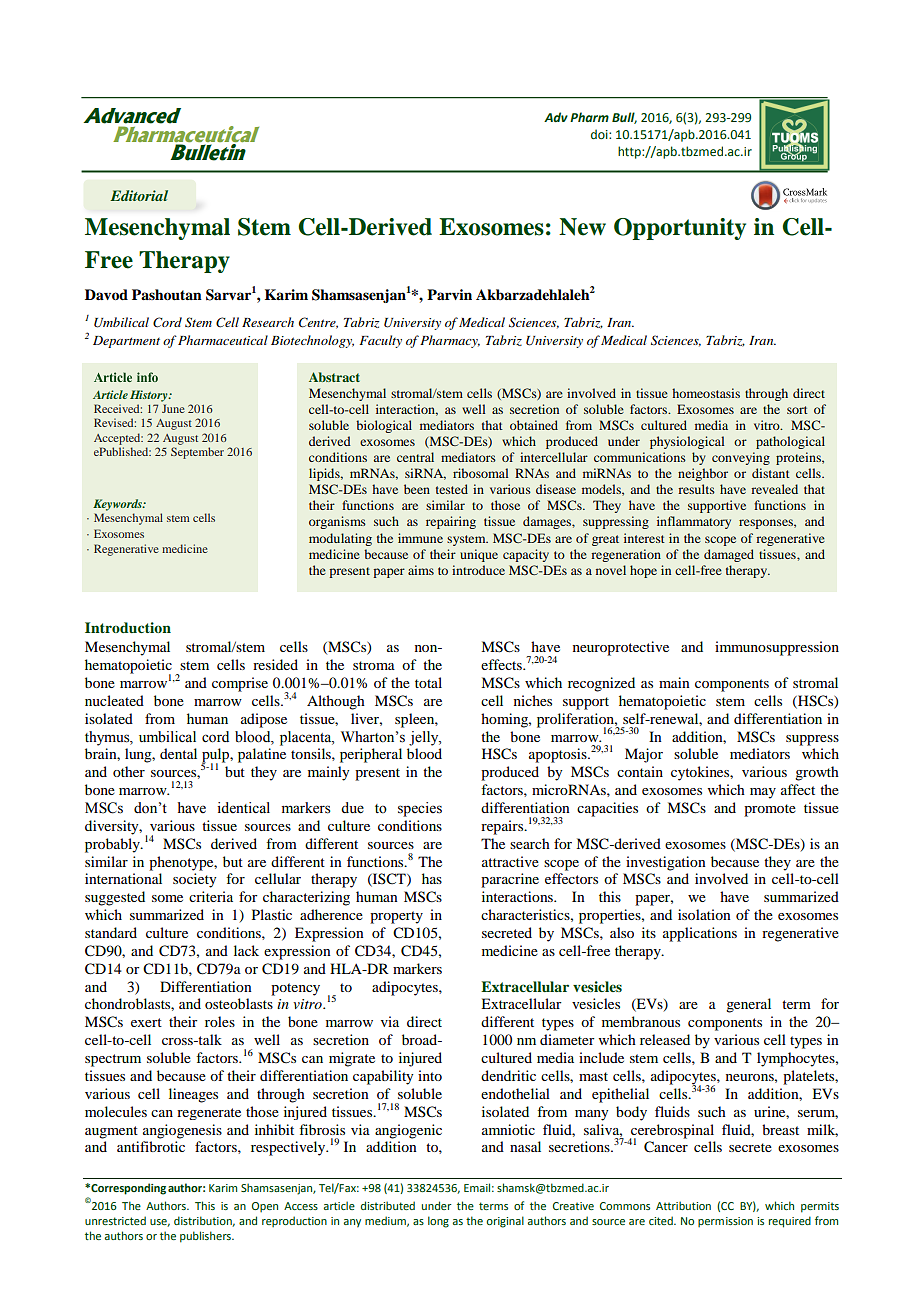 This image has width=924, height=1308. Describe the element at coordinates (621, 648) in the image. I see `neuroprotective` at that location.
